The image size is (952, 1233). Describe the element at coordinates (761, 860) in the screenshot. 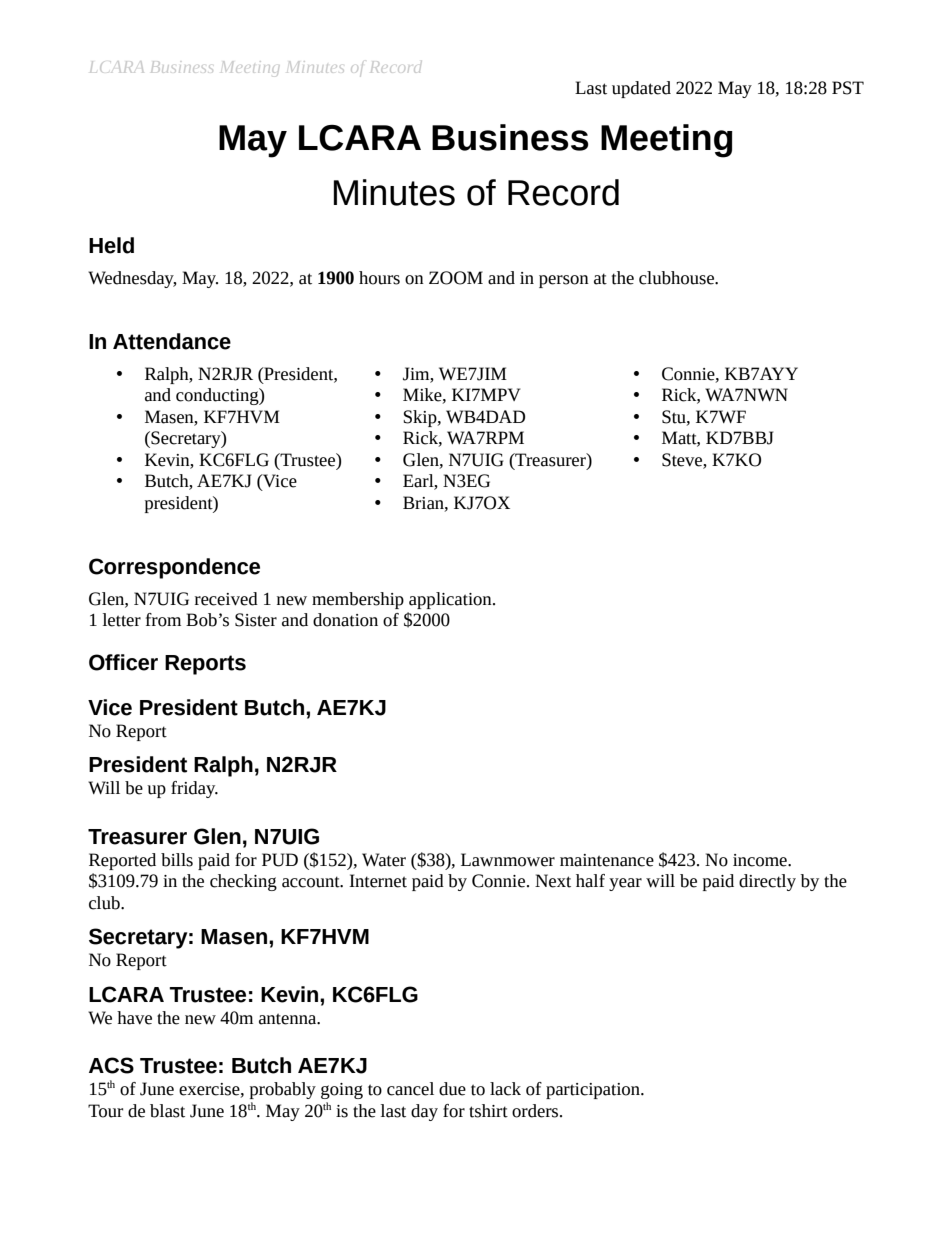

I see `income` at that location.
